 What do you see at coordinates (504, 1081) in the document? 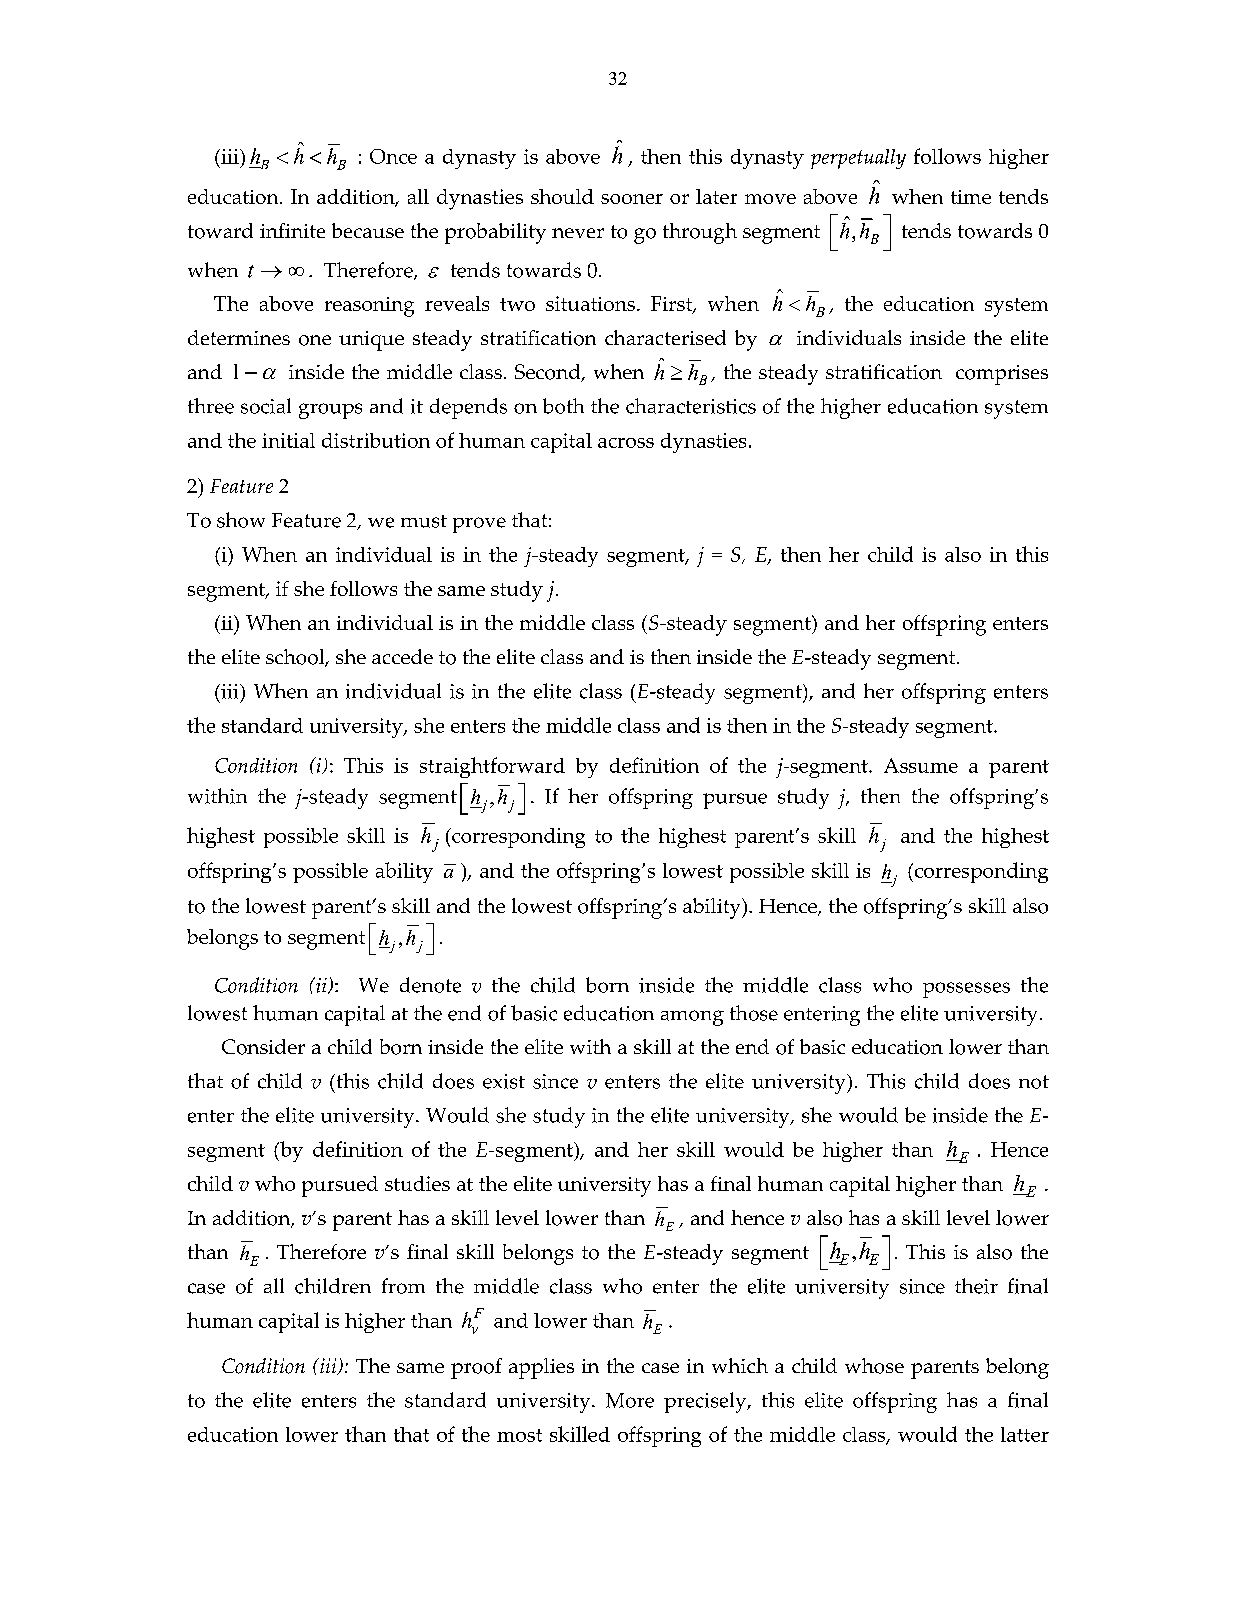
I see `exist` at bounding box center [504, 1081].
